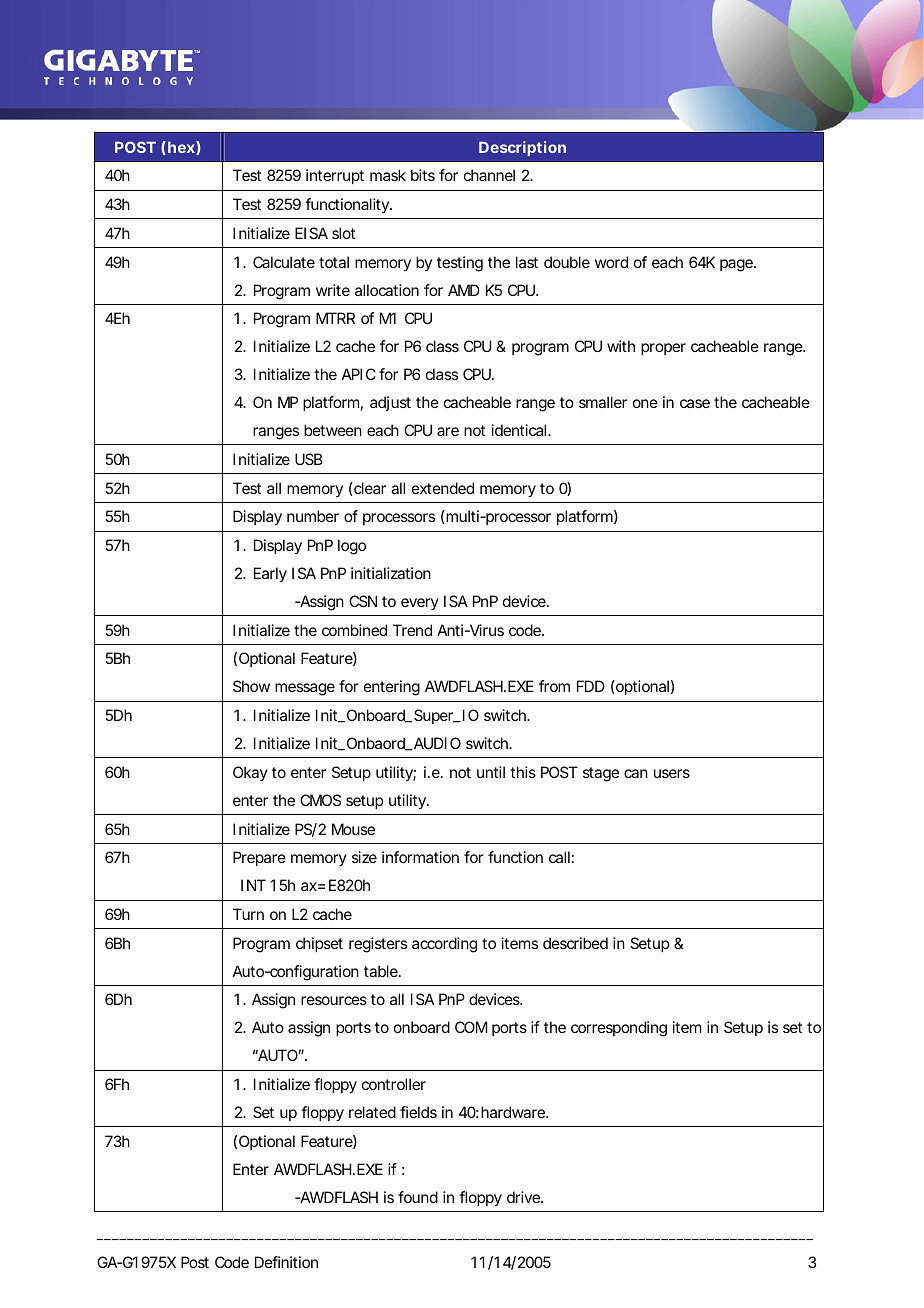 This screenshot has width=924, height=1308. What do you see at coordinates (695, 403) in the screenshot?
I see `case` at bounding box center [695, 403].
